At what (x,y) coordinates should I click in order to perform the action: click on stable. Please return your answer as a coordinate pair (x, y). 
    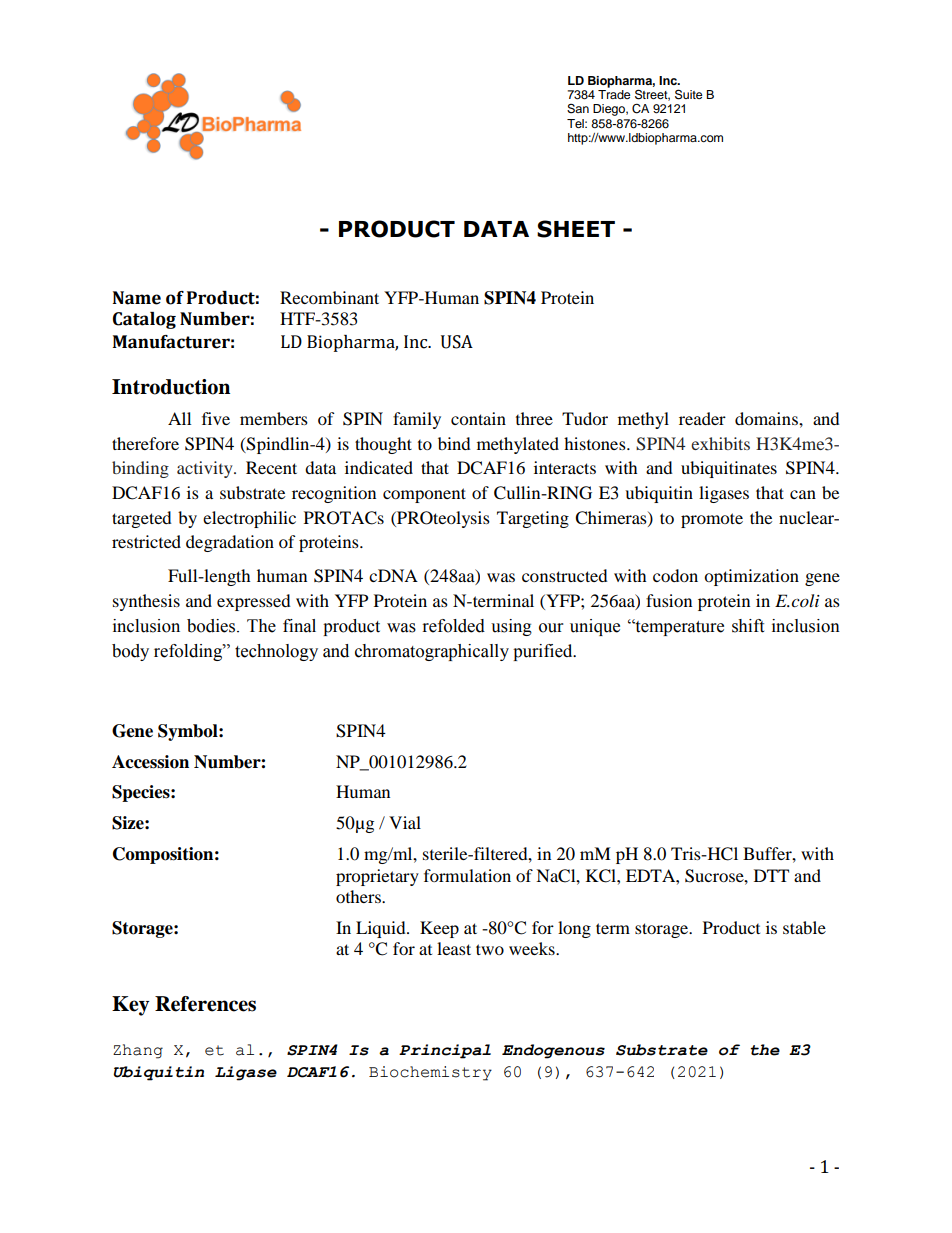
    Looking at the image, I should click on (804, 927).
